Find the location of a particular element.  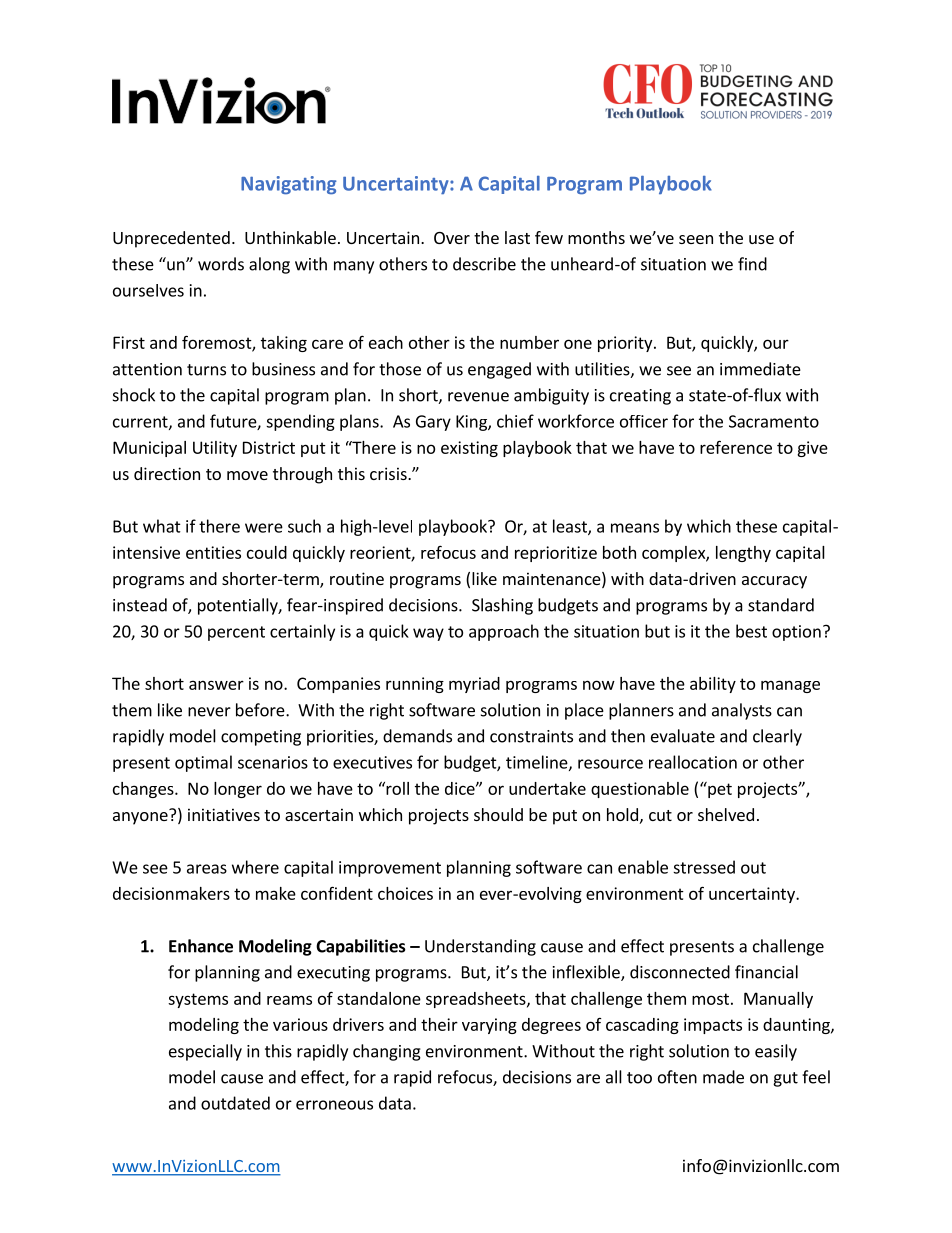

percent is located at coordinates (236, 633).
